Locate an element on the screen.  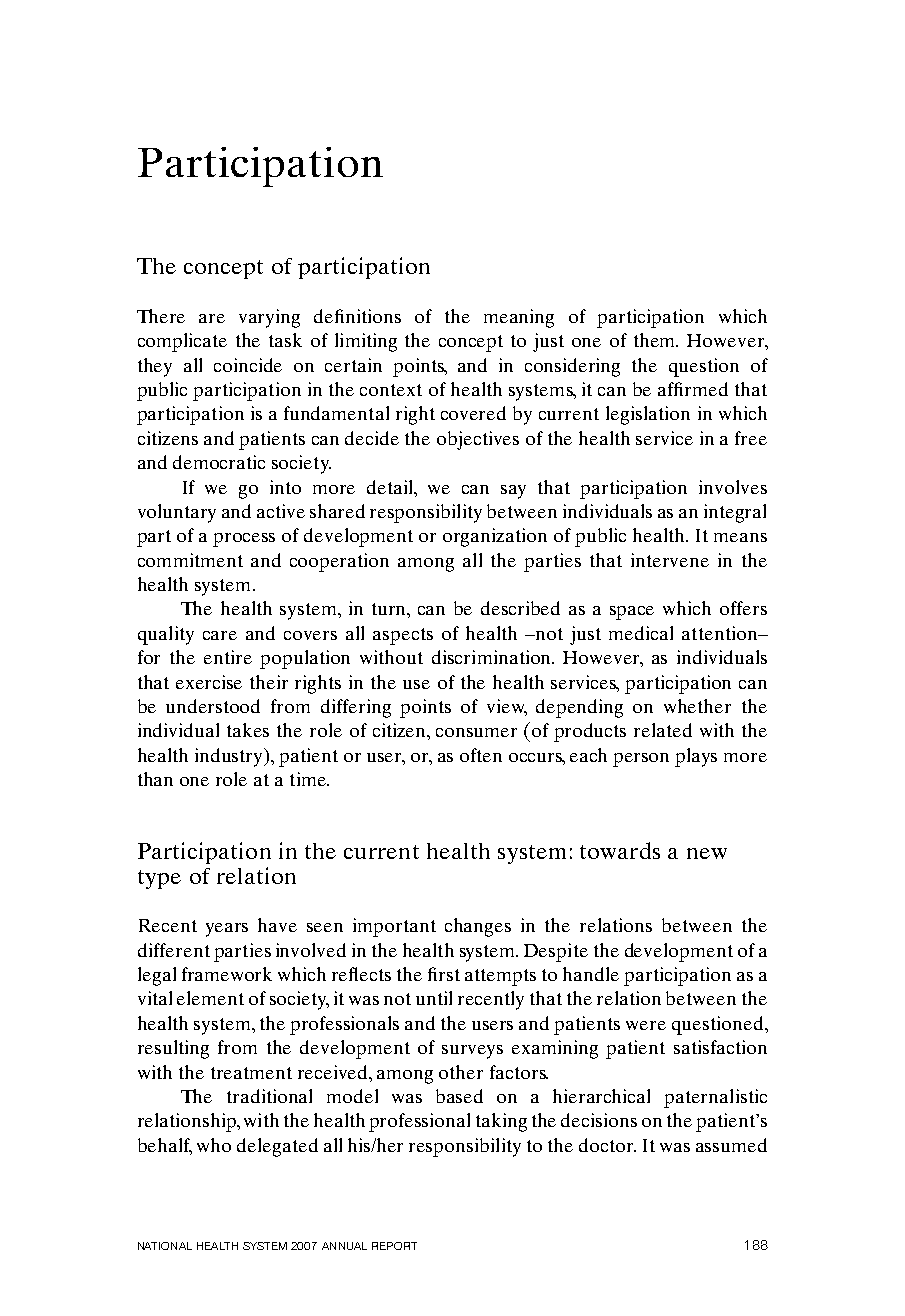
them is located at coordinates (656, 340).
